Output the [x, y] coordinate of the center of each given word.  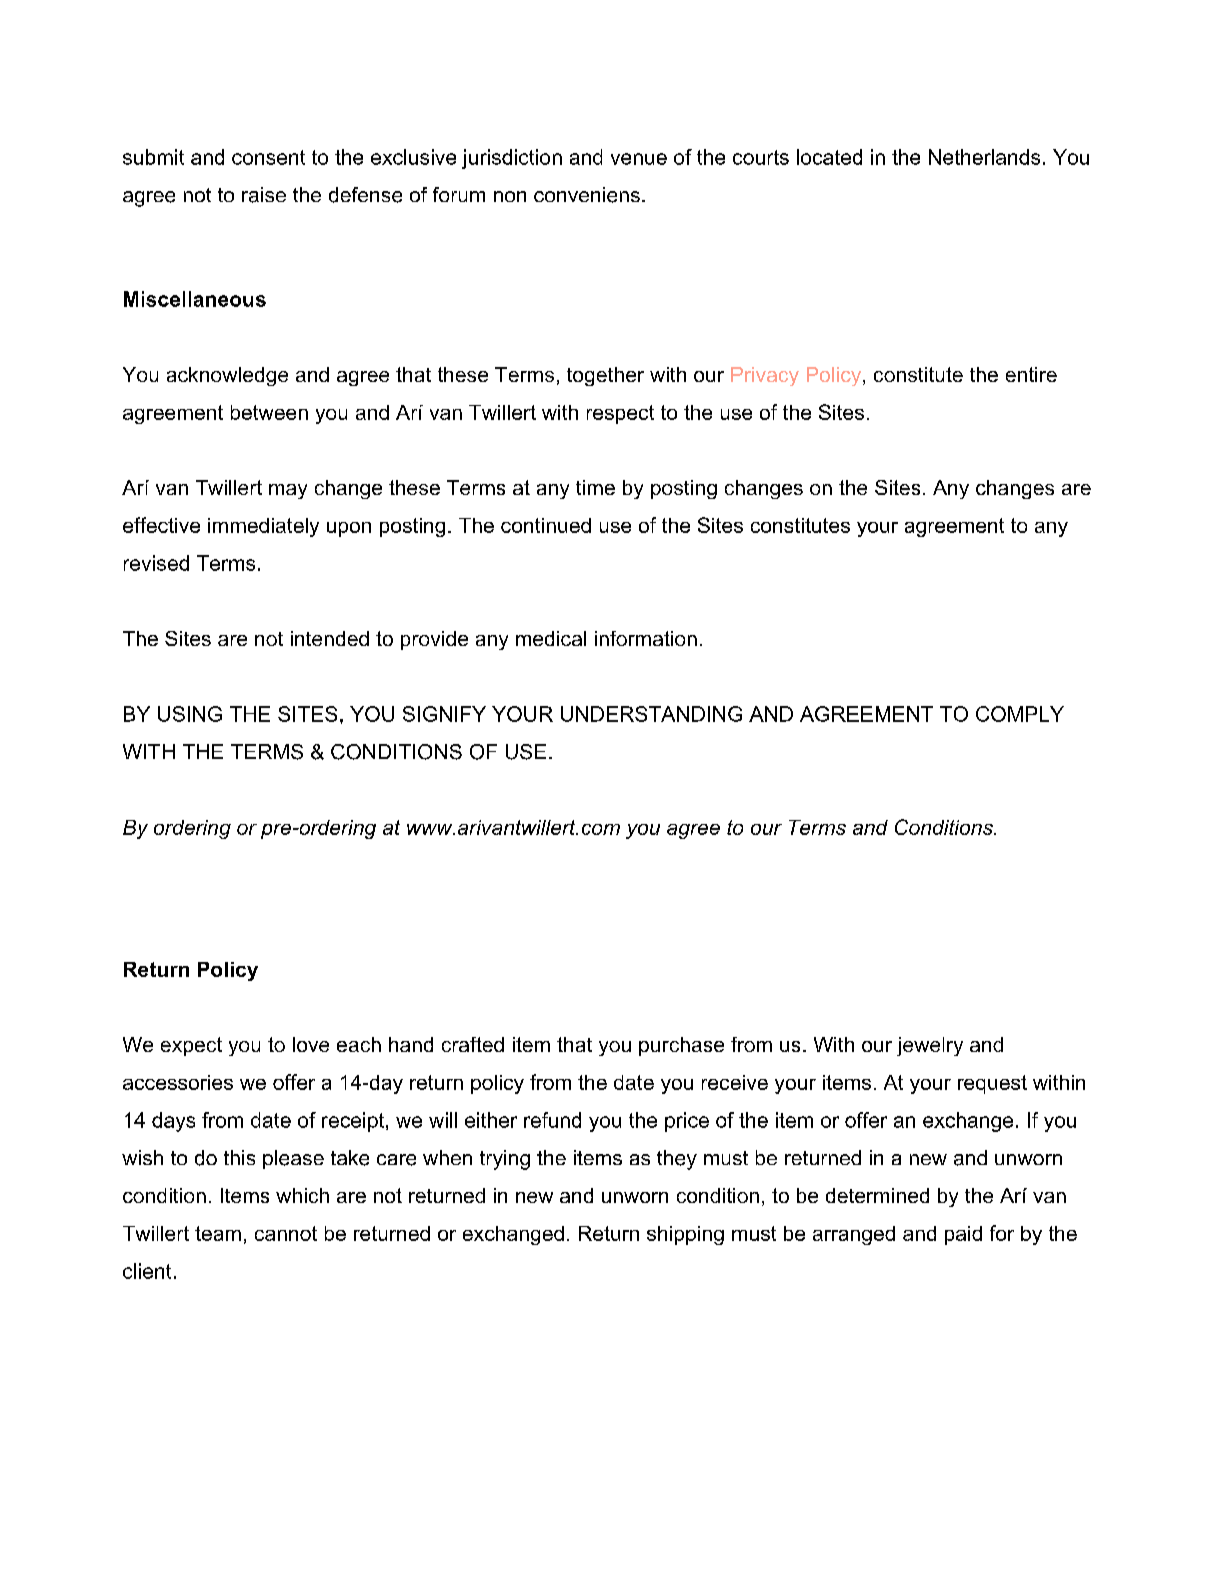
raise [264, 195]
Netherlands [984, 157]
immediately [263, 527]
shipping [685, 1235]
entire [1031, 374]
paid [963, 1235]
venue [639, 159]
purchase [681, 1046]
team [218, 1233]
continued [546, 525]
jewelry [930, 1046]
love [311, 1044]
